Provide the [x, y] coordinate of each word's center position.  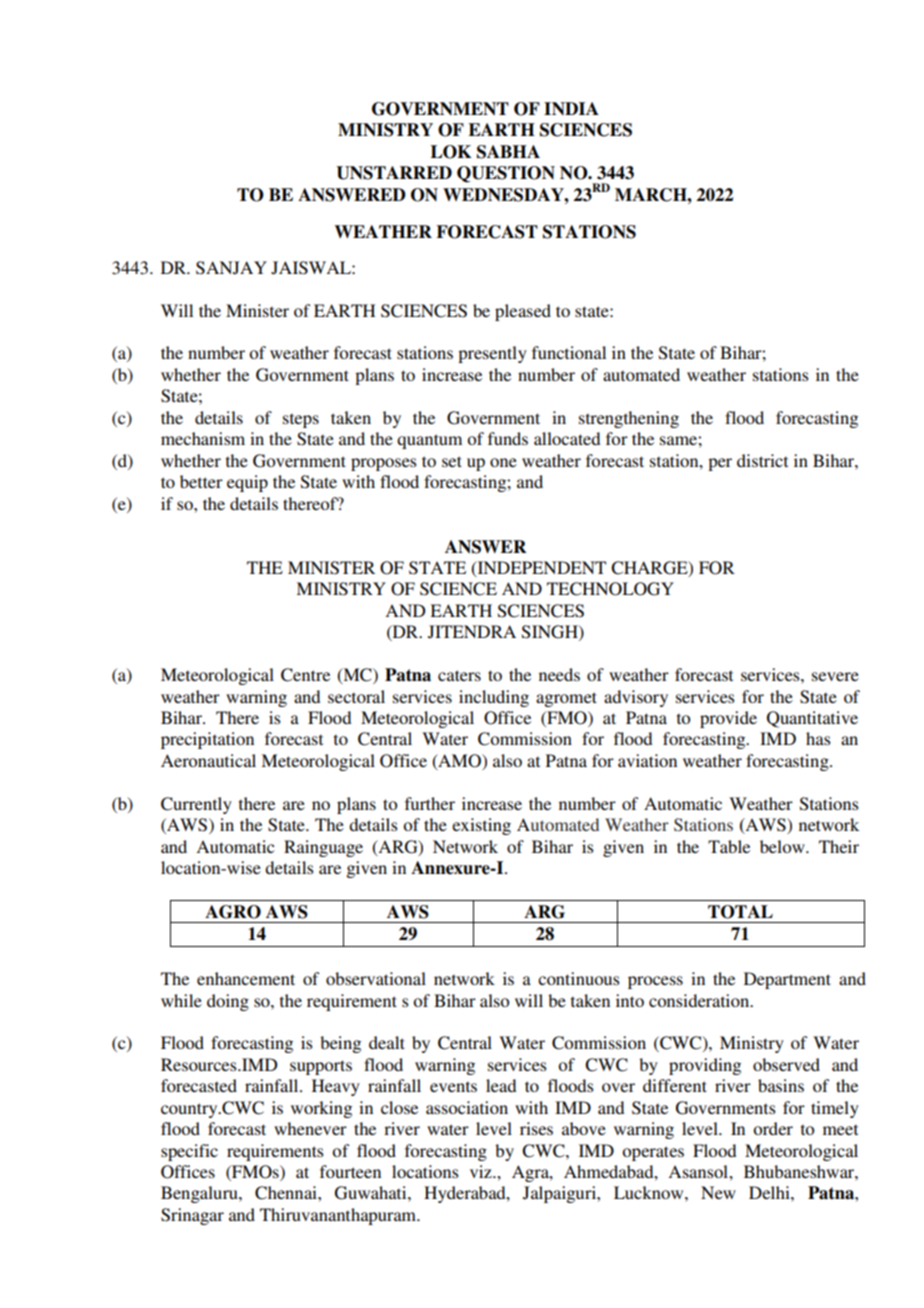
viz [482, 1171]
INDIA [571, 108]
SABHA [508, 152]
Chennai [287, 1193]
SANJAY [231, 268]
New [718, 1192]
